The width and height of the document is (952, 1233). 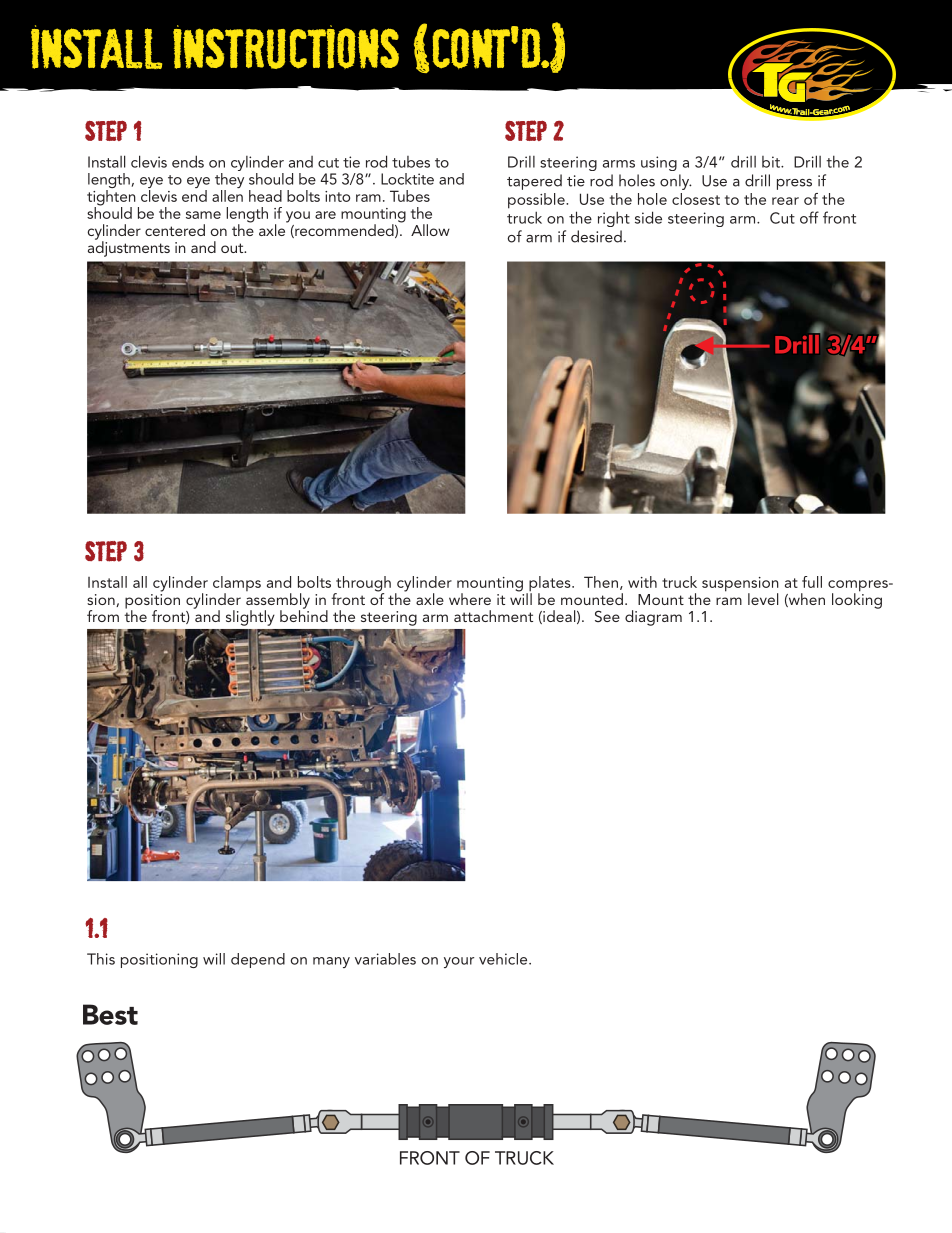 What do you see at coordinates (470, 599) in the document?
I see `where` at bounding box center [470, 599].
